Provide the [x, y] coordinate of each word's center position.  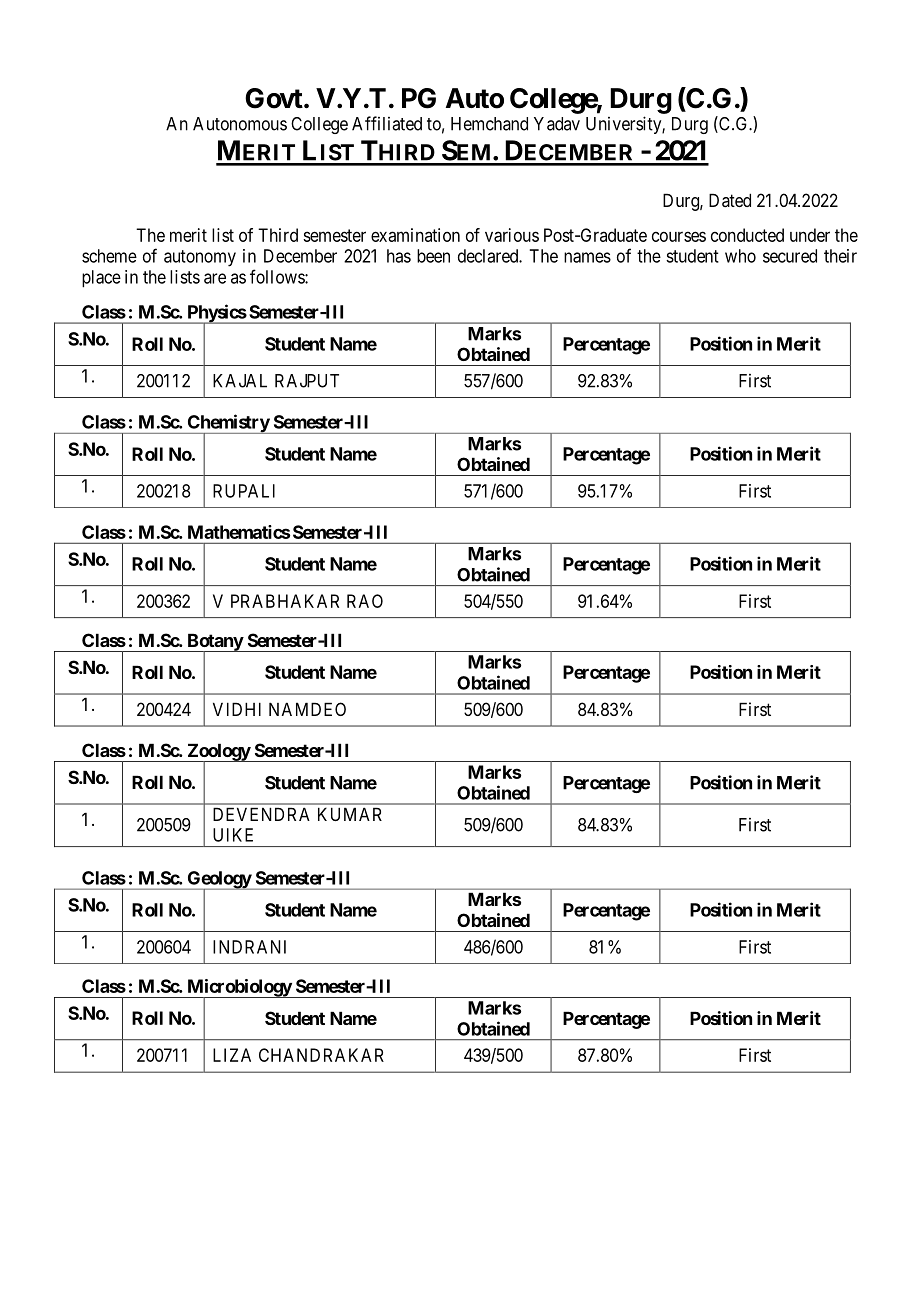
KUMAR [350, 814]
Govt [274, 98]
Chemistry [228, 424]
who [740, 256]
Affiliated [387, 123]
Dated [730, 200]
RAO [365, 601]
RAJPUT [307, 381]
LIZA [232, 1055]
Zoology [218, 753]
